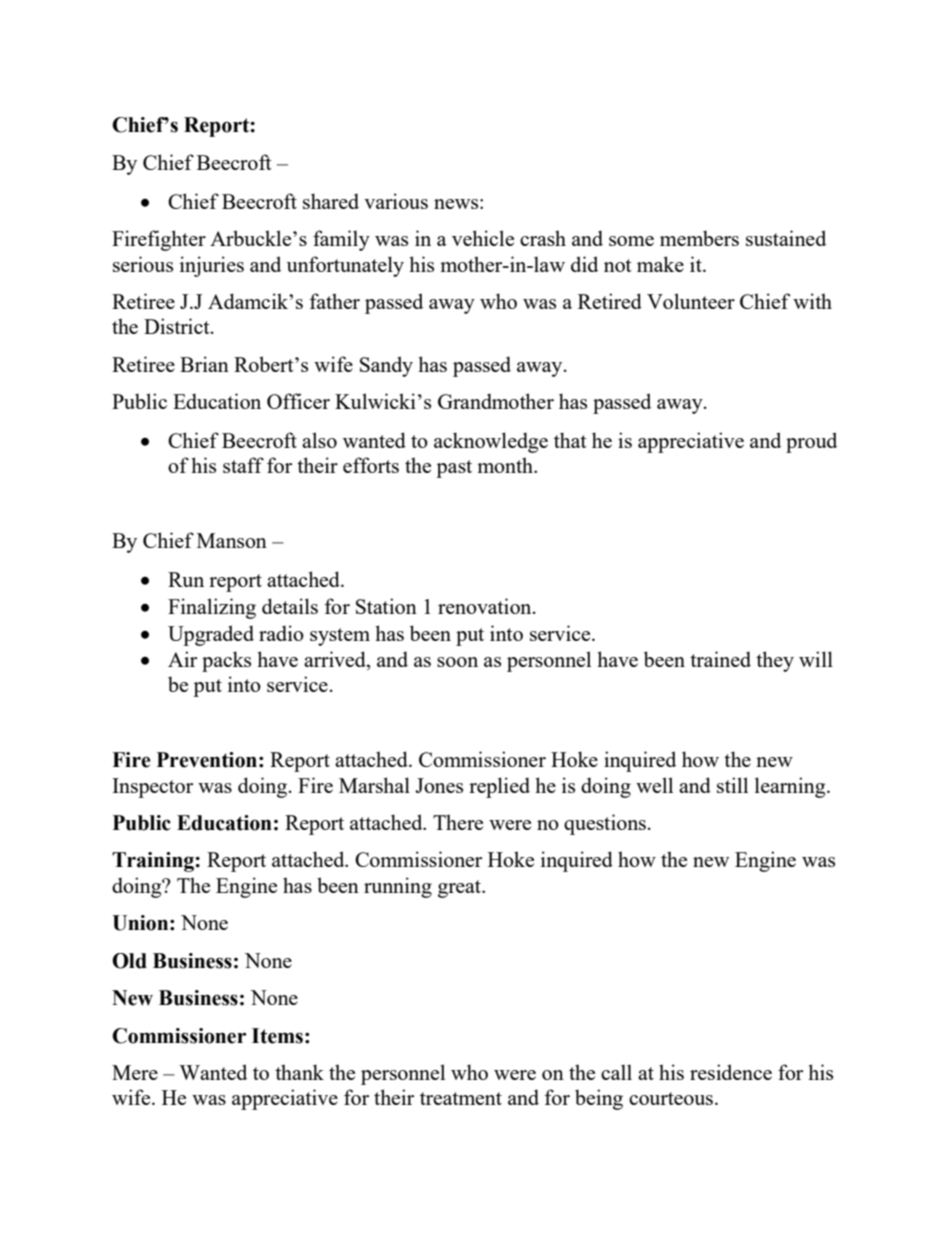 This page has width=952, height=1233. Describe the element at coordinates (135, 1072) in the page. I see `Mere` at that location.
